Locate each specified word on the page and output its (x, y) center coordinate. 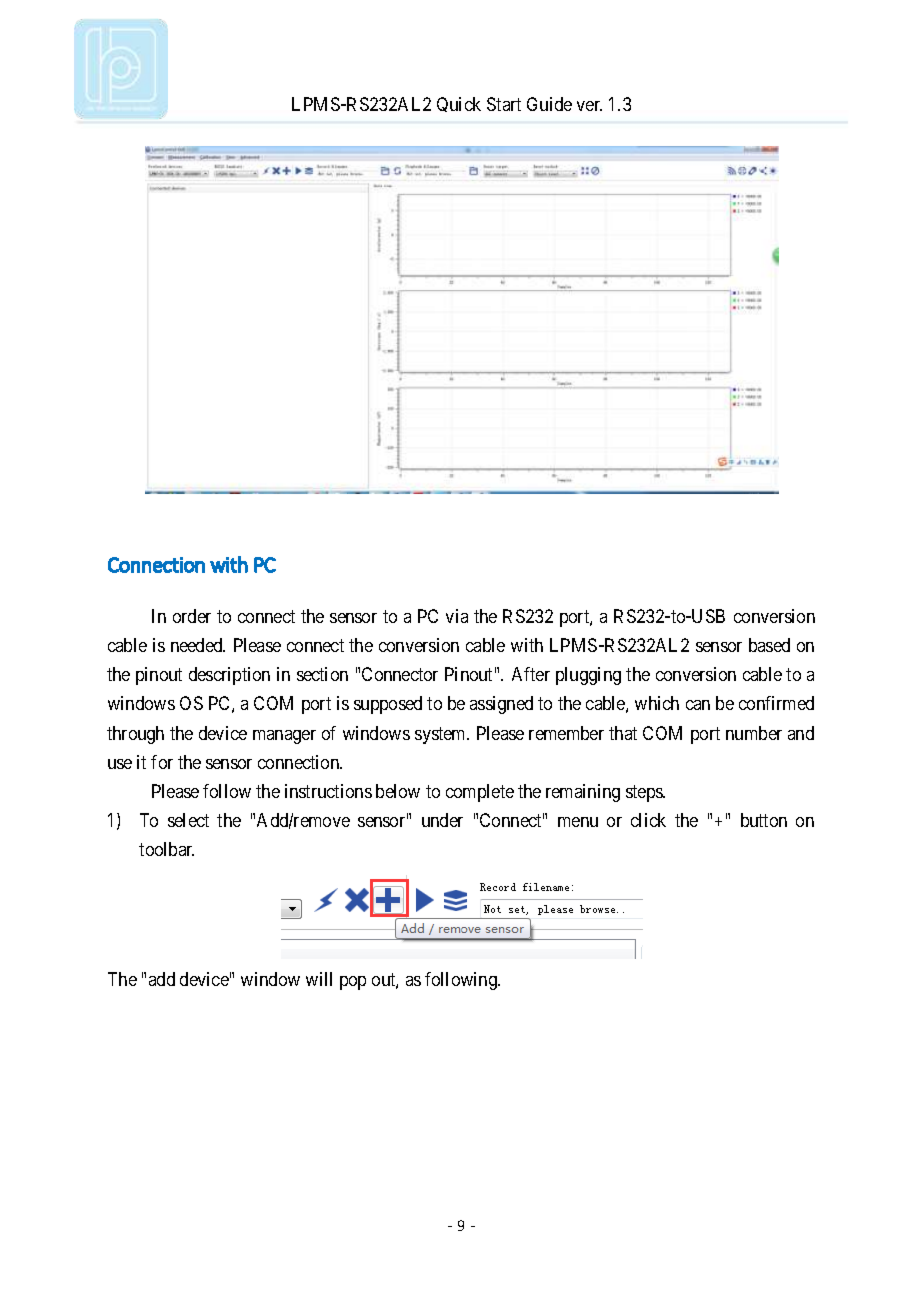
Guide (549, 104)
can (698, 705)
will (319, 979)
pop (353, 983)
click (648, 820)
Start (504, 104)
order (192, 616)
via (457, 616)
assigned (501, 705)
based (769, 645)
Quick (459, 104)
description (229, 676)
